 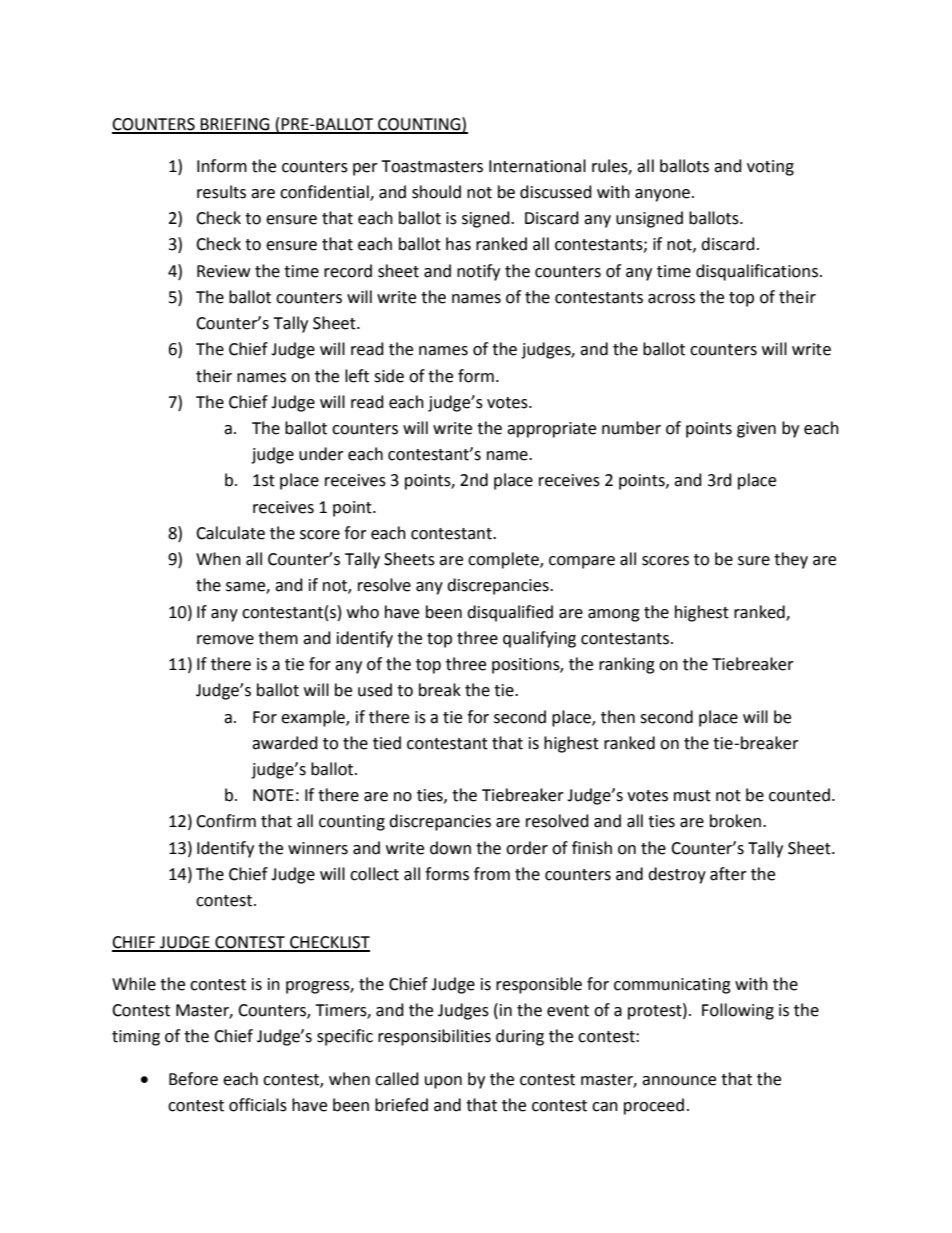 I want to click on should, so click(x=436, y=192).
